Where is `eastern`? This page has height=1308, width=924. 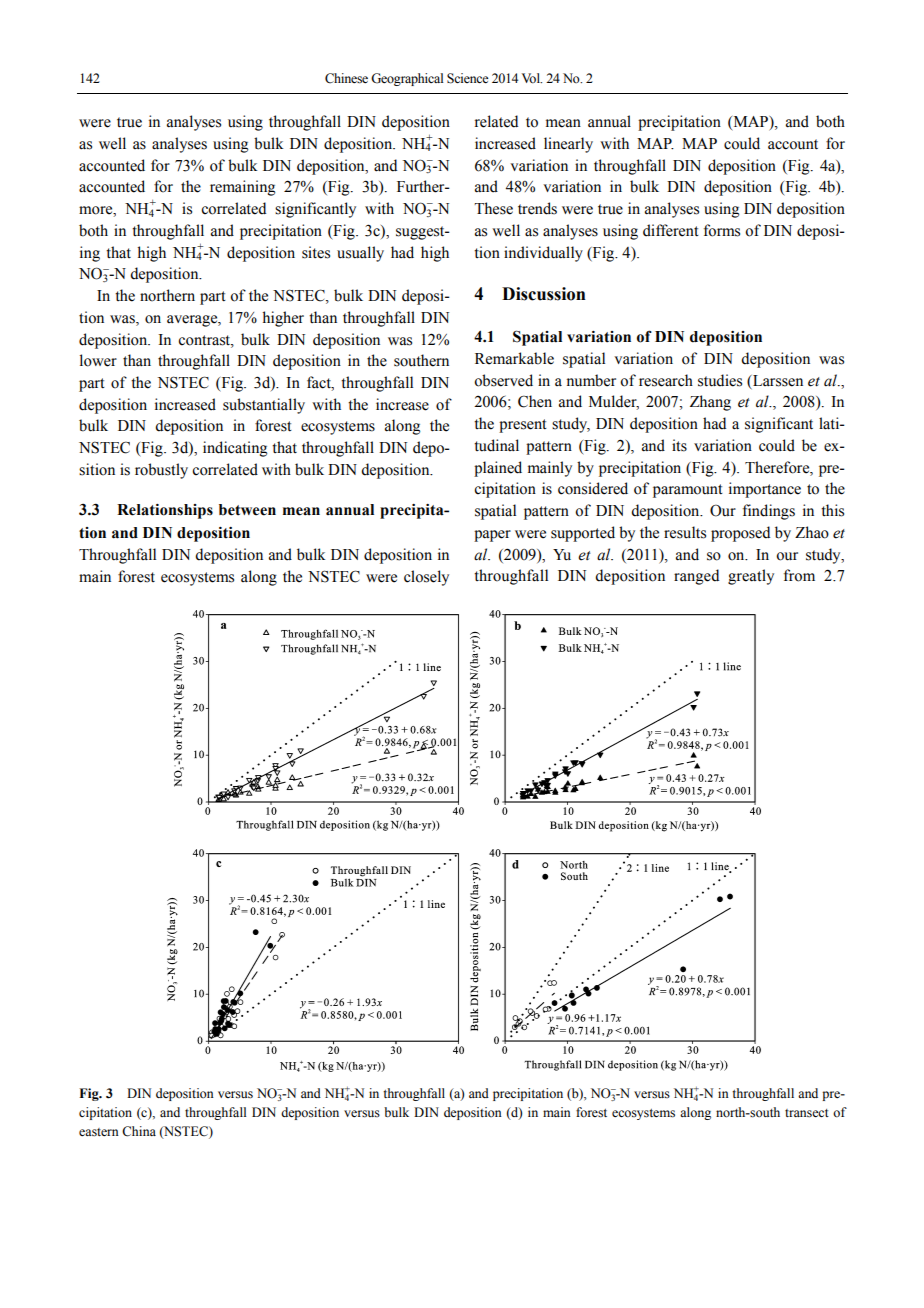
eastern is located at coordinates (99, 1132).
